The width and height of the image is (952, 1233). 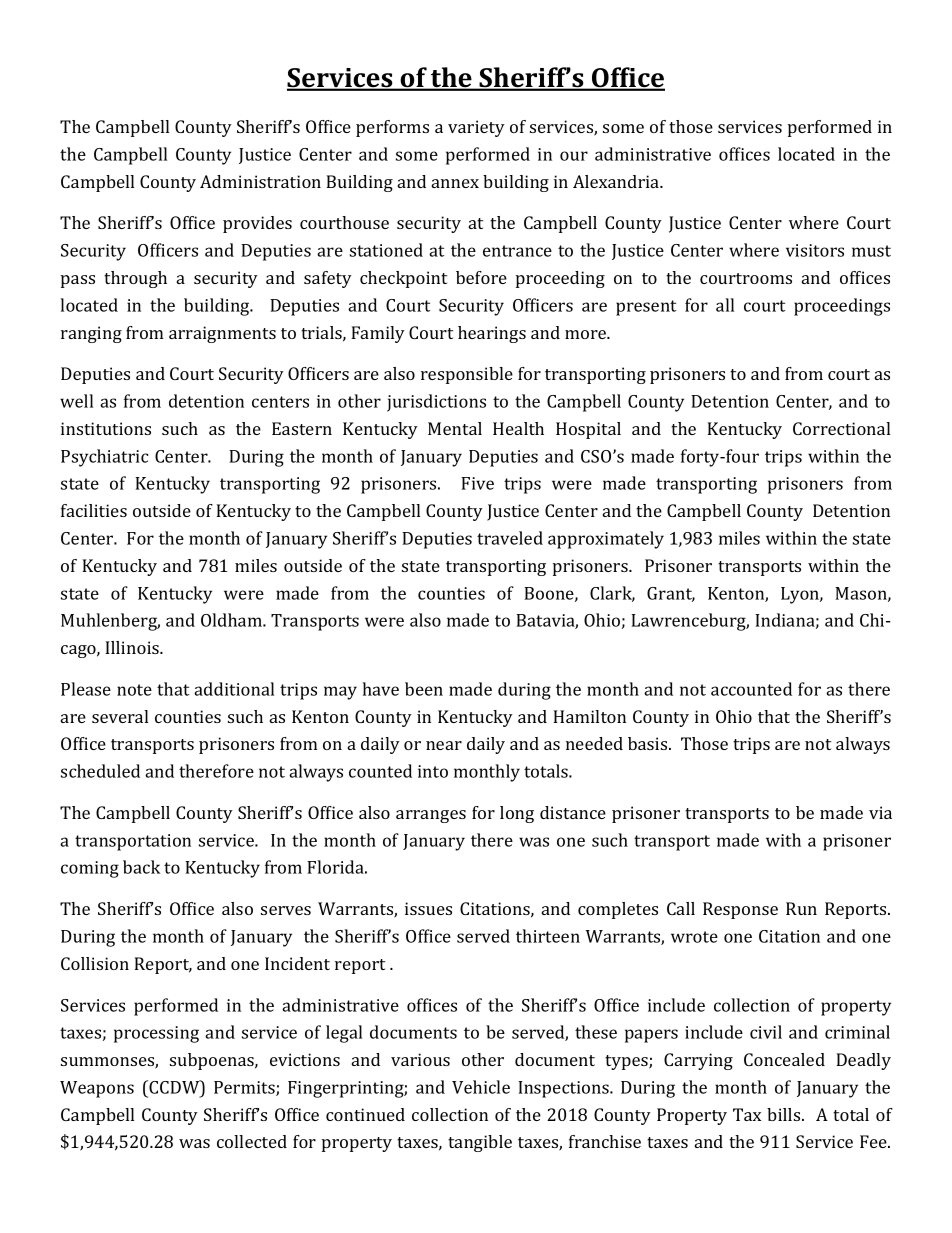 I want to click on Administration, so click(x=260, y=181).
